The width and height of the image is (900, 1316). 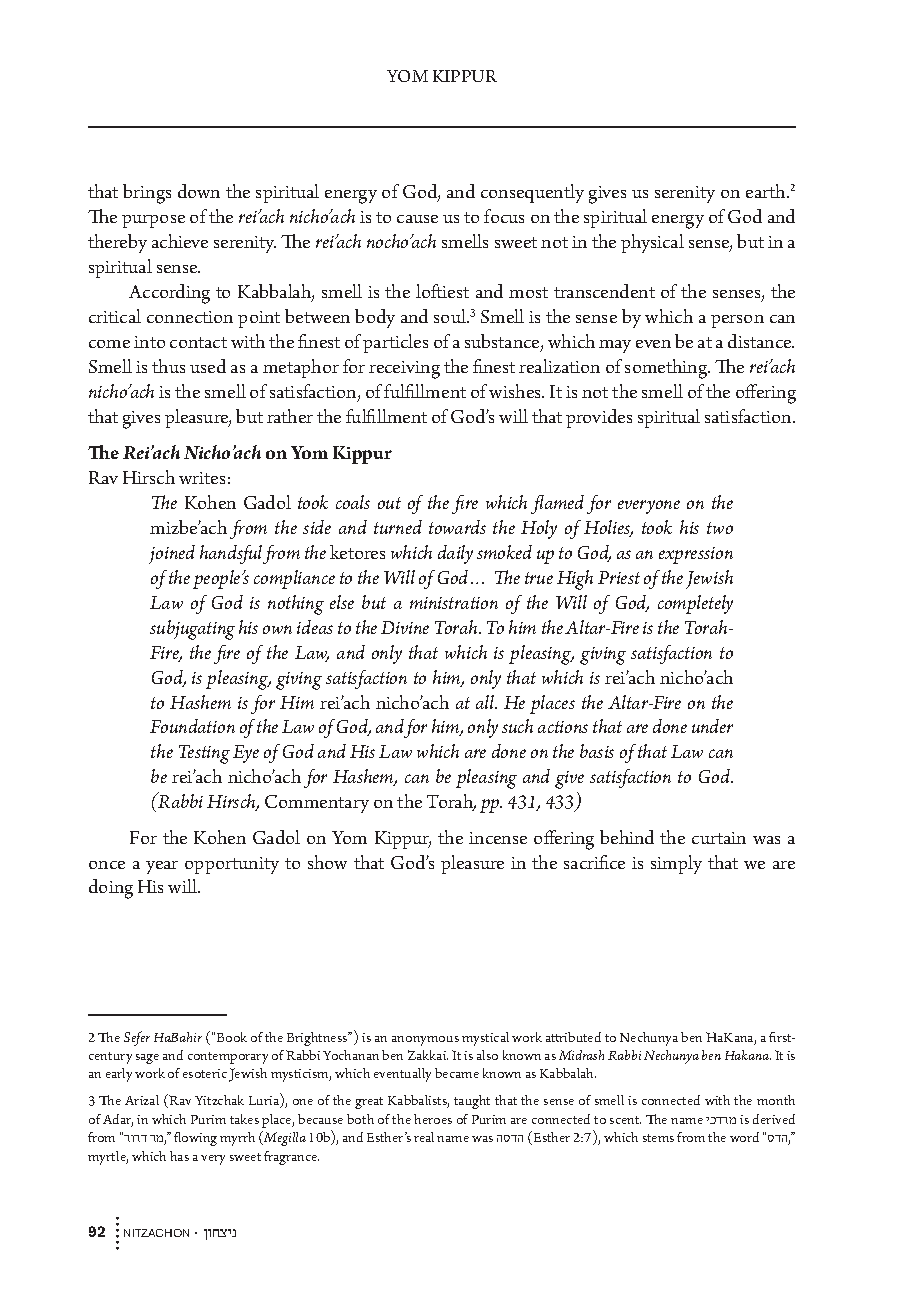 What do you see at coordinates (652, 243) in the image?
I see `physical` at bounding box center [652, 243].
